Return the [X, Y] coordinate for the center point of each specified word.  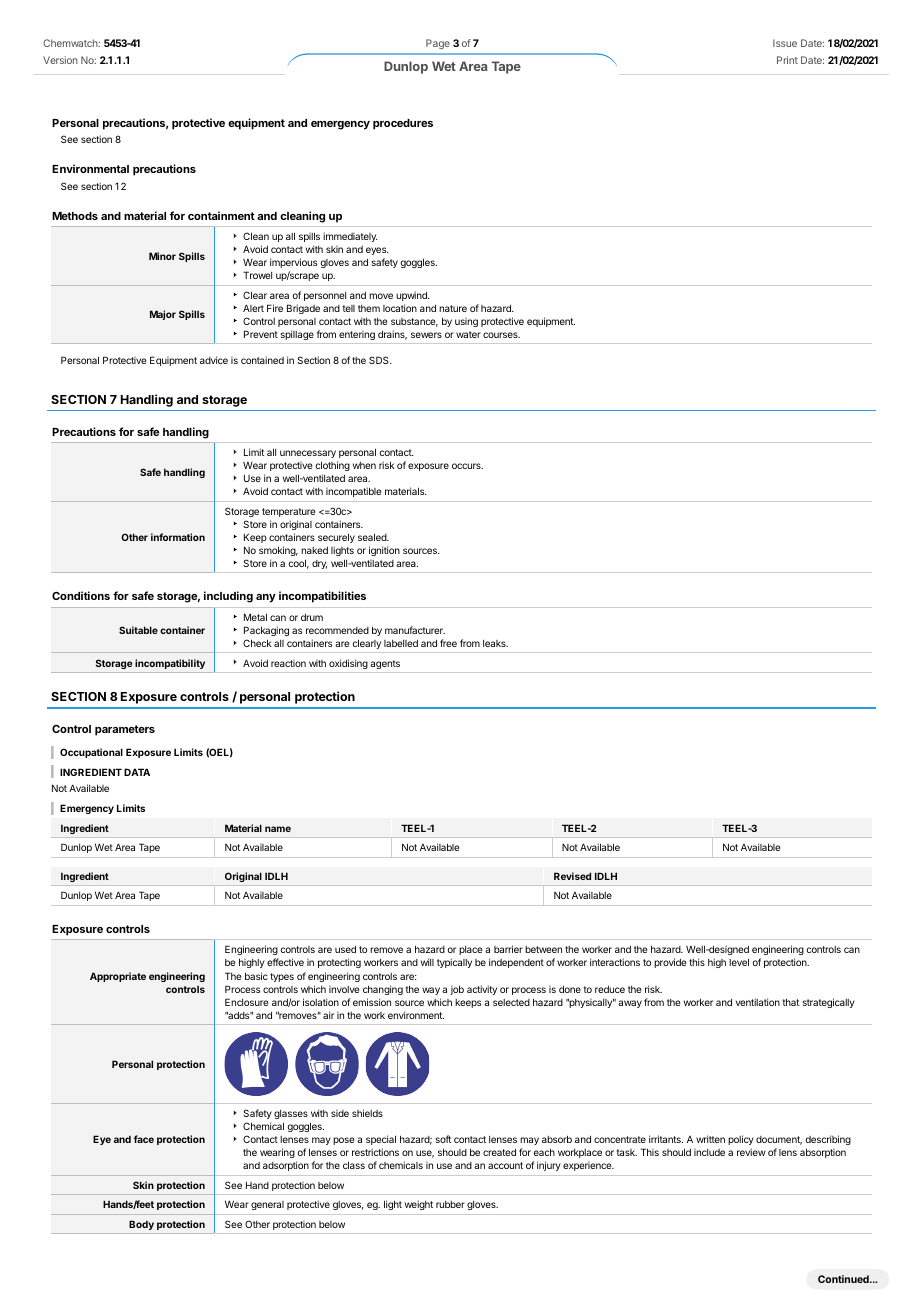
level [739, 962]
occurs [467, 466]
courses [501, 335]
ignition [384, 551]
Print [787, 60]
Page [438, 44]
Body [141, 1225]
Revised [572, 876]
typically [454, 963]
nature [453, 308]
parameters [125, 730]
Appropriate [118, 977]
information [178, 537]
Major [163, 315]
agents [385, 664]
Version [60, 60]
